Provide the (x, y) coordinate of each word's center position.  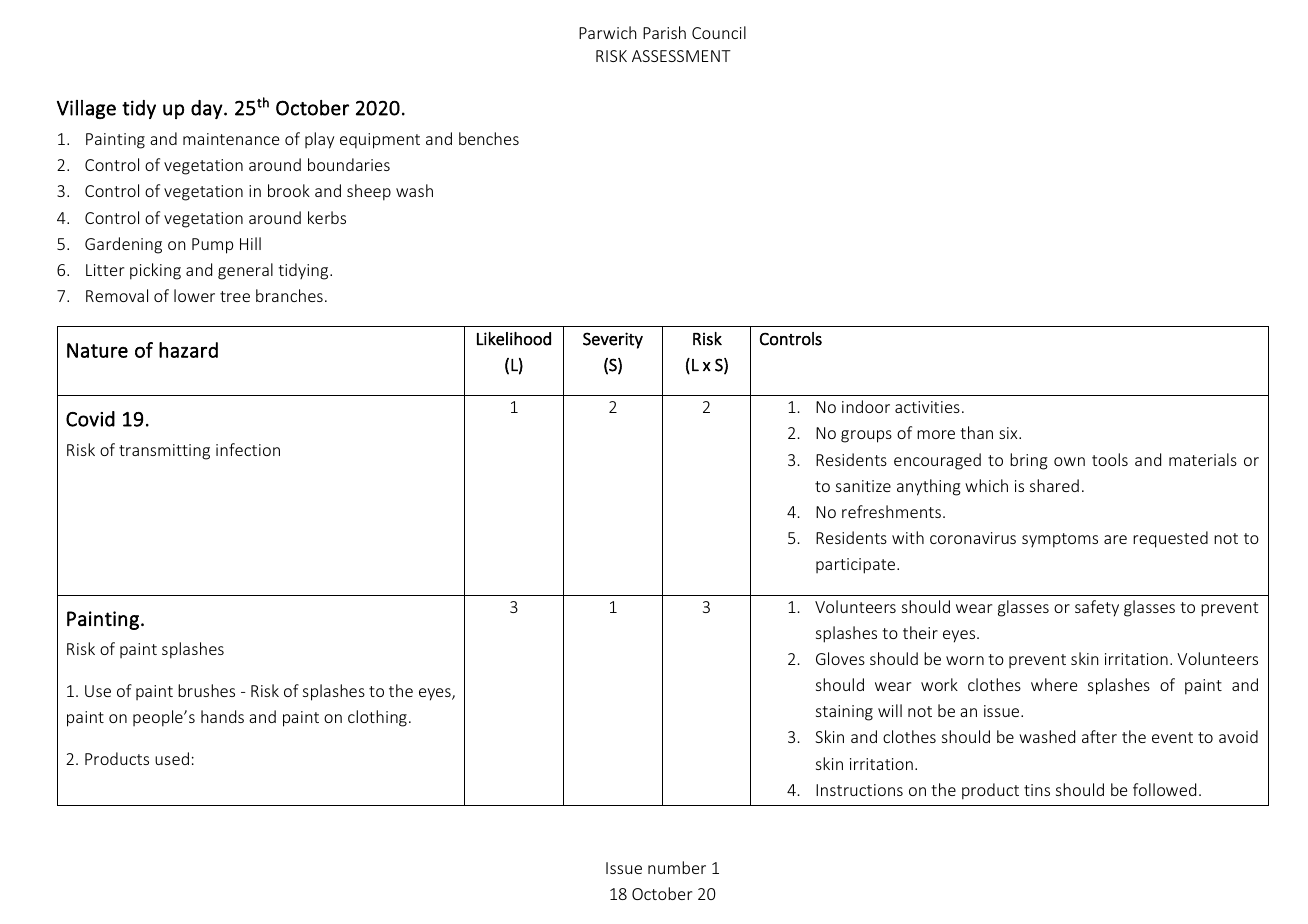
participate (855, 566)
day (207, 109)
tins (1037, 790)
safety (1097, 608)
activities (927, 407)
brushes (206, 690)
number (677, 867)
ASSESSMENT (681, 56)
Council (719, 32)
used (172, 758)
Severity (613, 340)
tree (235, 296)
